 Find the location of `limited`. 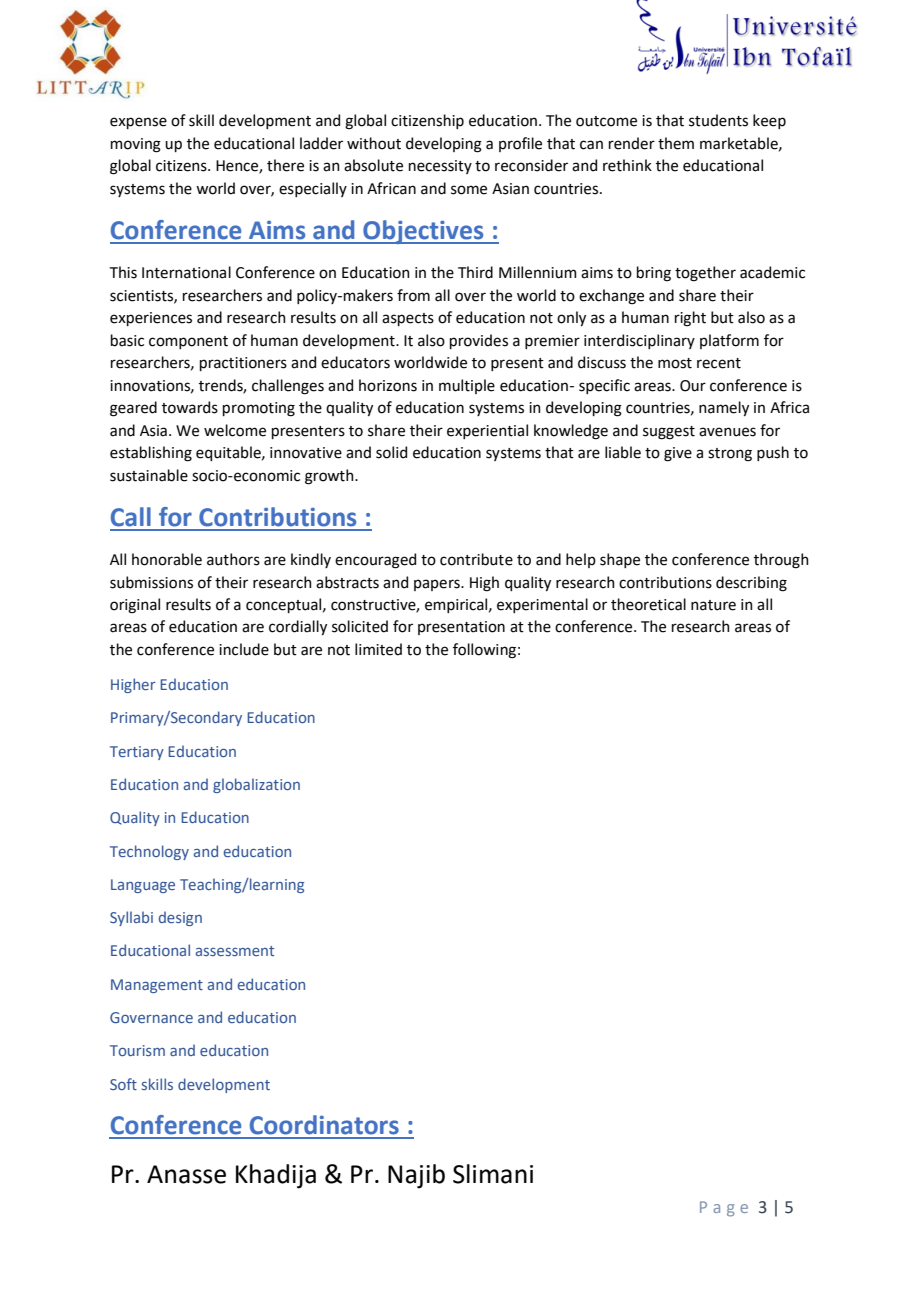

limited is located at coordinates (378, 649).
